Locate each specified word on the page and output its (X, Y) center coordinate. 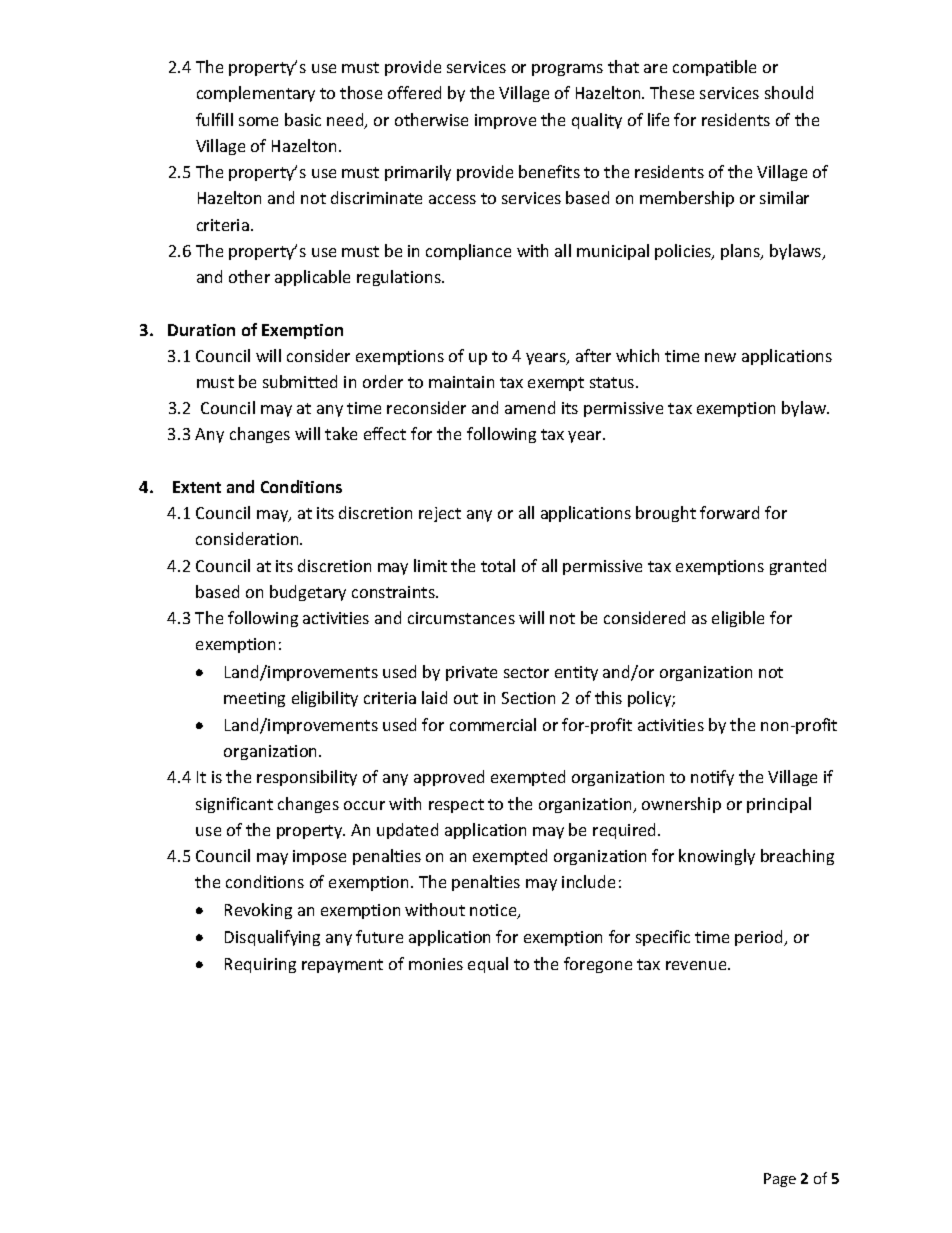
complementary (256, 94)
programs (567, 70)
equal (488, 965)
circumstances (461, 618)
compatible (714, 68)
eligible (738, 619)
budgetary (308, 593)
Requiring (260, 965)
